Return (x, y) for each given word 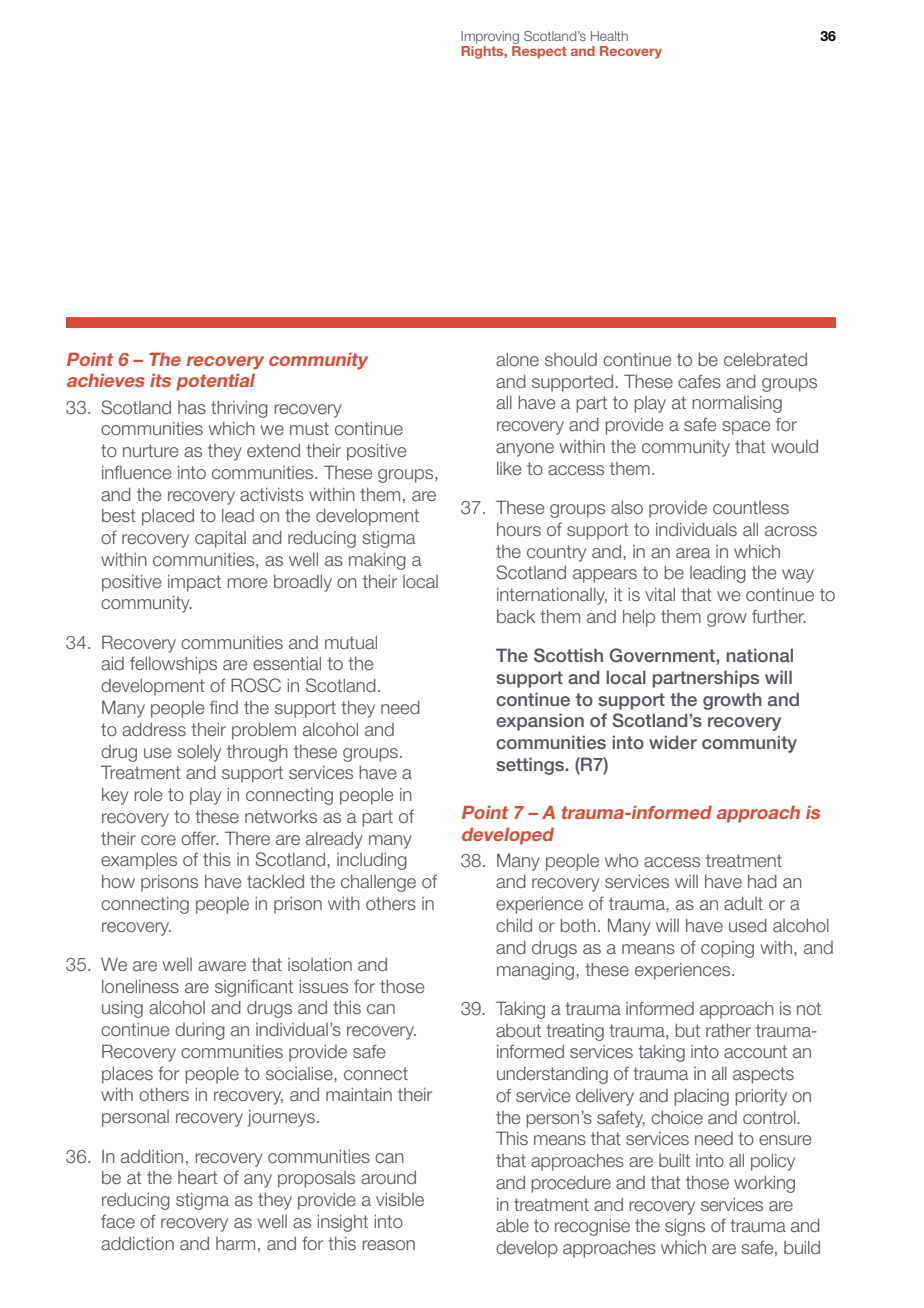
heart (198, 1178)
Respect (539, 52)
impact (194, 583)
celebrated (765, 359)
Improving (490, 37)
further (779, 617)
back (516, 616)
